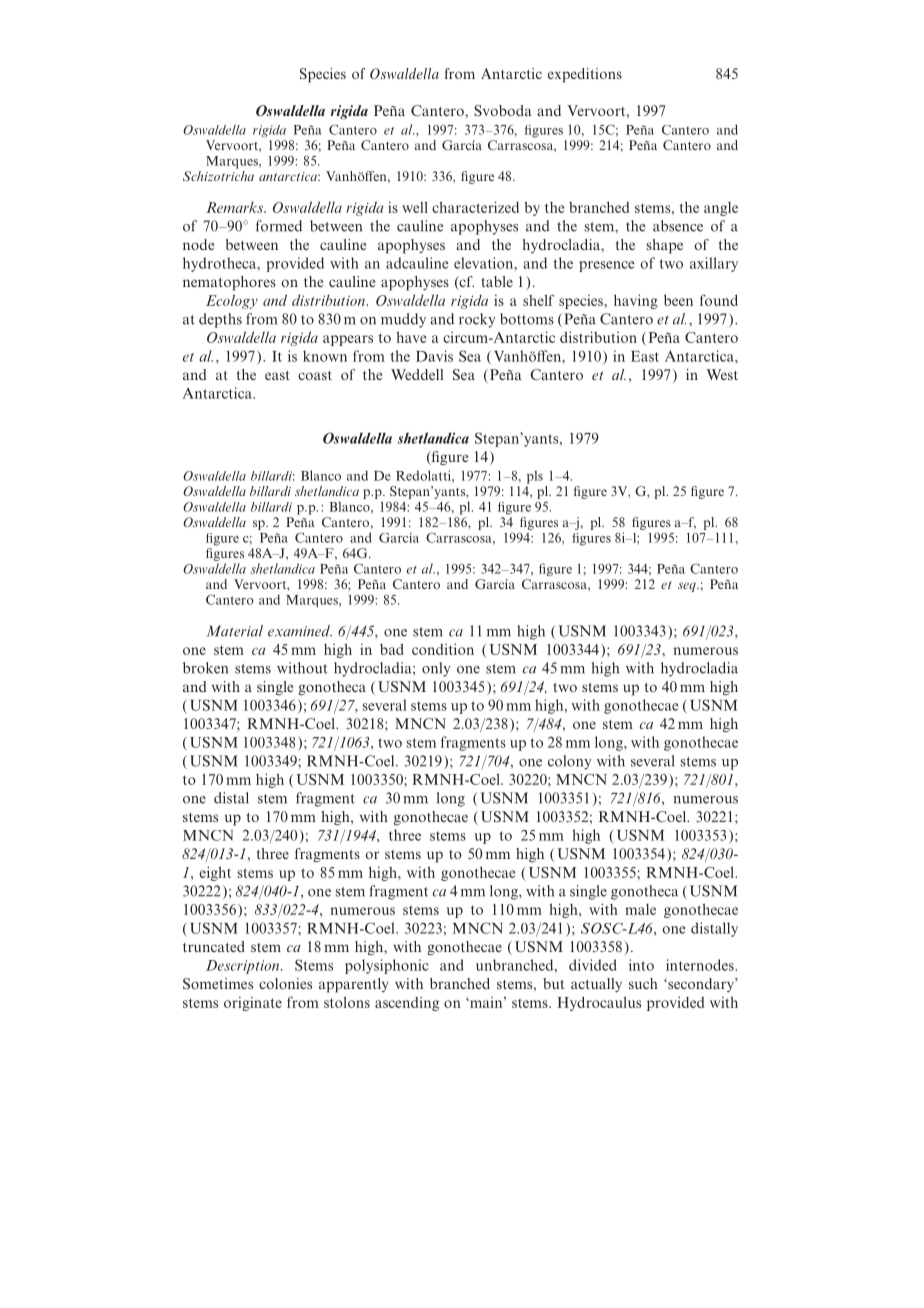 The width and height of the screenshot is (924, 1308). I want to click on Davis, so click(434, 356).
